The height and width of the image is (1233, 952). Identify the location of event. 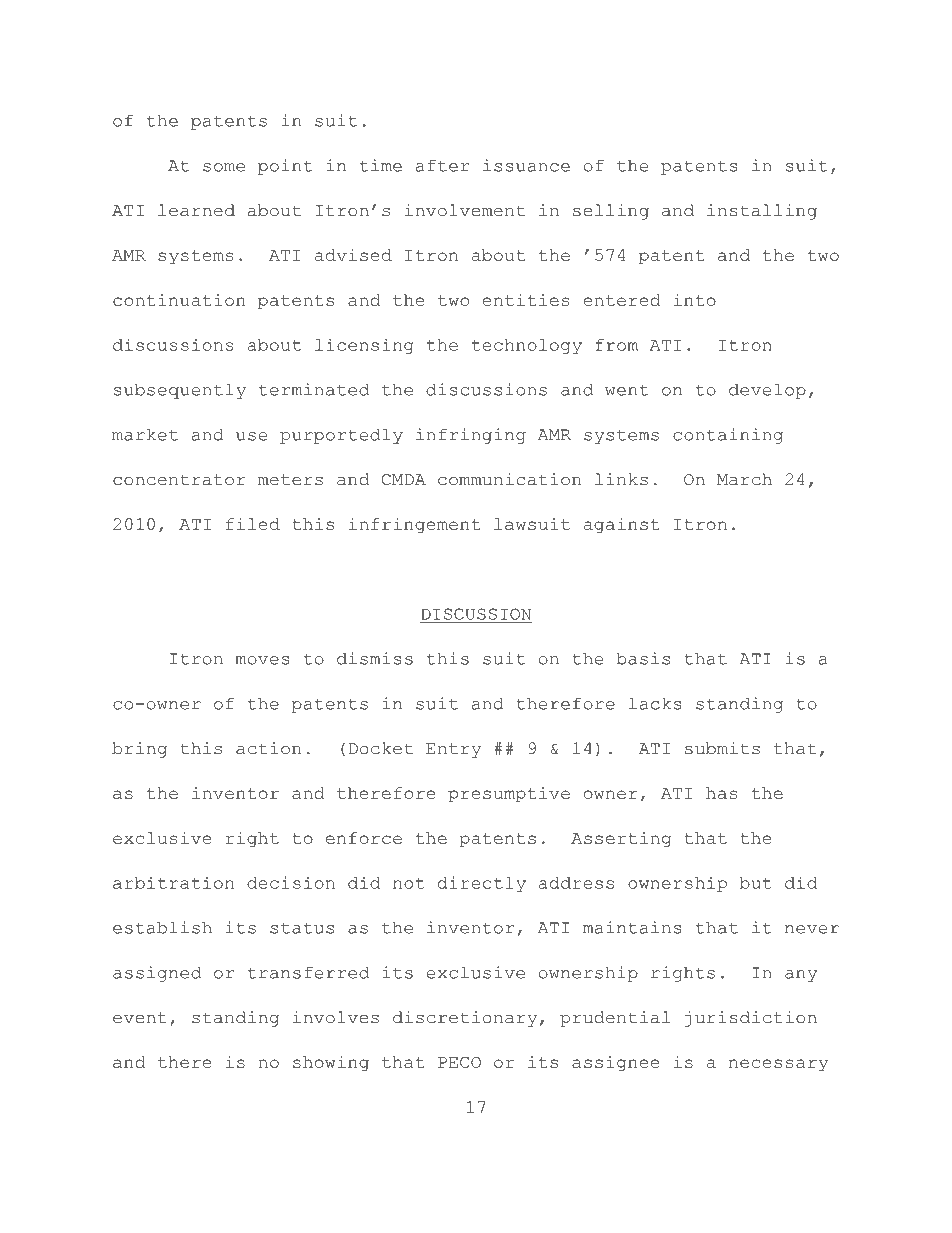
(140, 1018).
